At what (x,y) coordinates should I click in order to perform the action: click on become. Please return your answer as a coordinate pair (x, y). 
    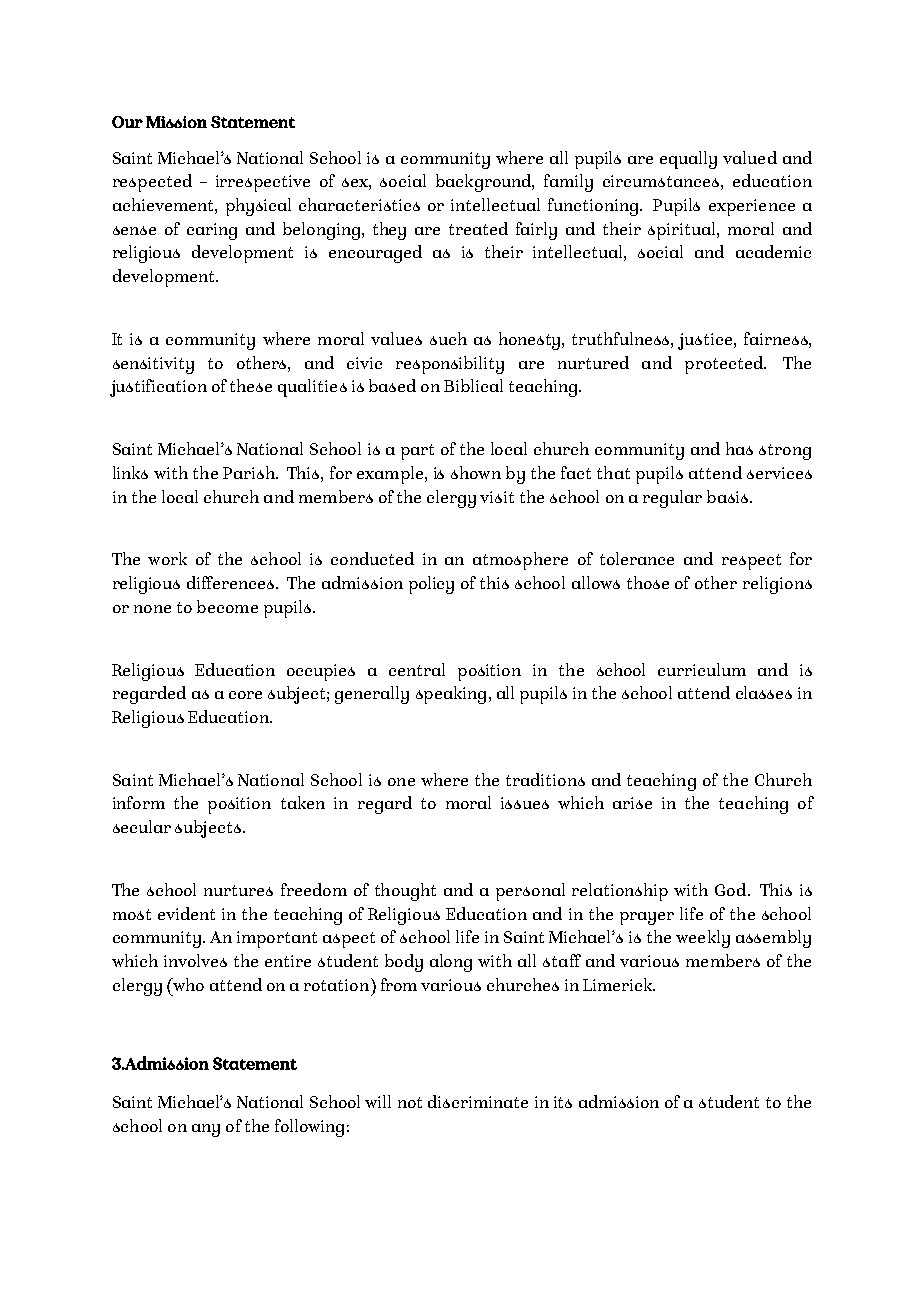
    Looking at the image, I should click on (227, 606).
